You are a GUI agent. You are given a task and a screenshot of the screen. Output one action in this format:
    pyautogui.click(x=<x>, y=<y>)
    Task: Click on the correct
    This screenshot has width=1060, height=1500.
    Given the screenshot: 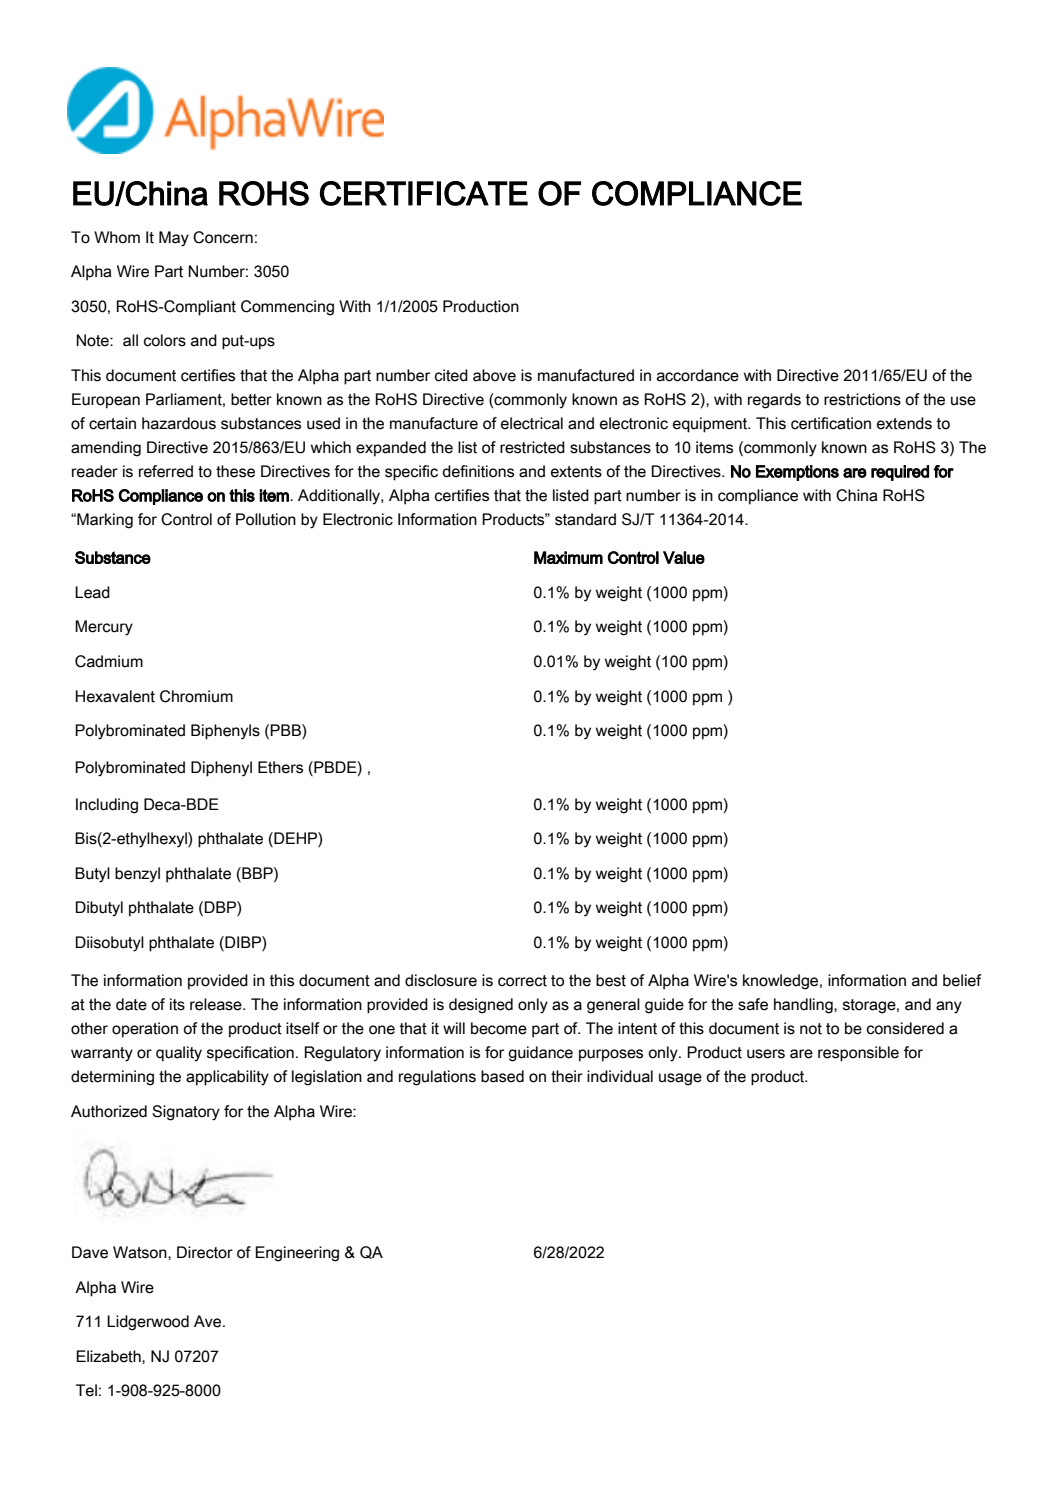 What is the action you would take?
    pyautogui.click(x=522, y=981)
